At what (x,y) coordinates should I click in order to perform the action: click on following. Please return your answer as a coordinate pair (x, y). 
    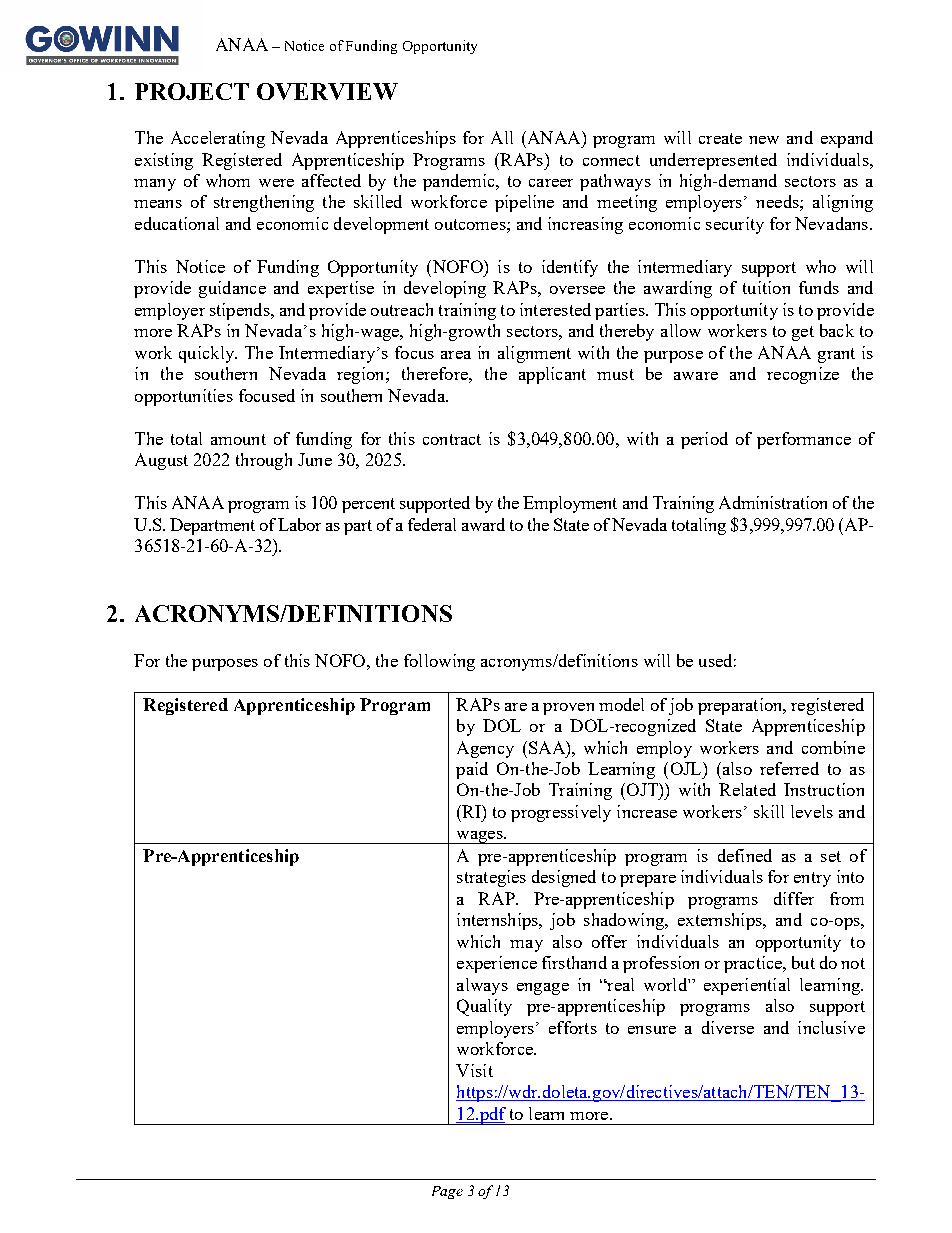
    Looking at the image, I should click on (439, 662).
